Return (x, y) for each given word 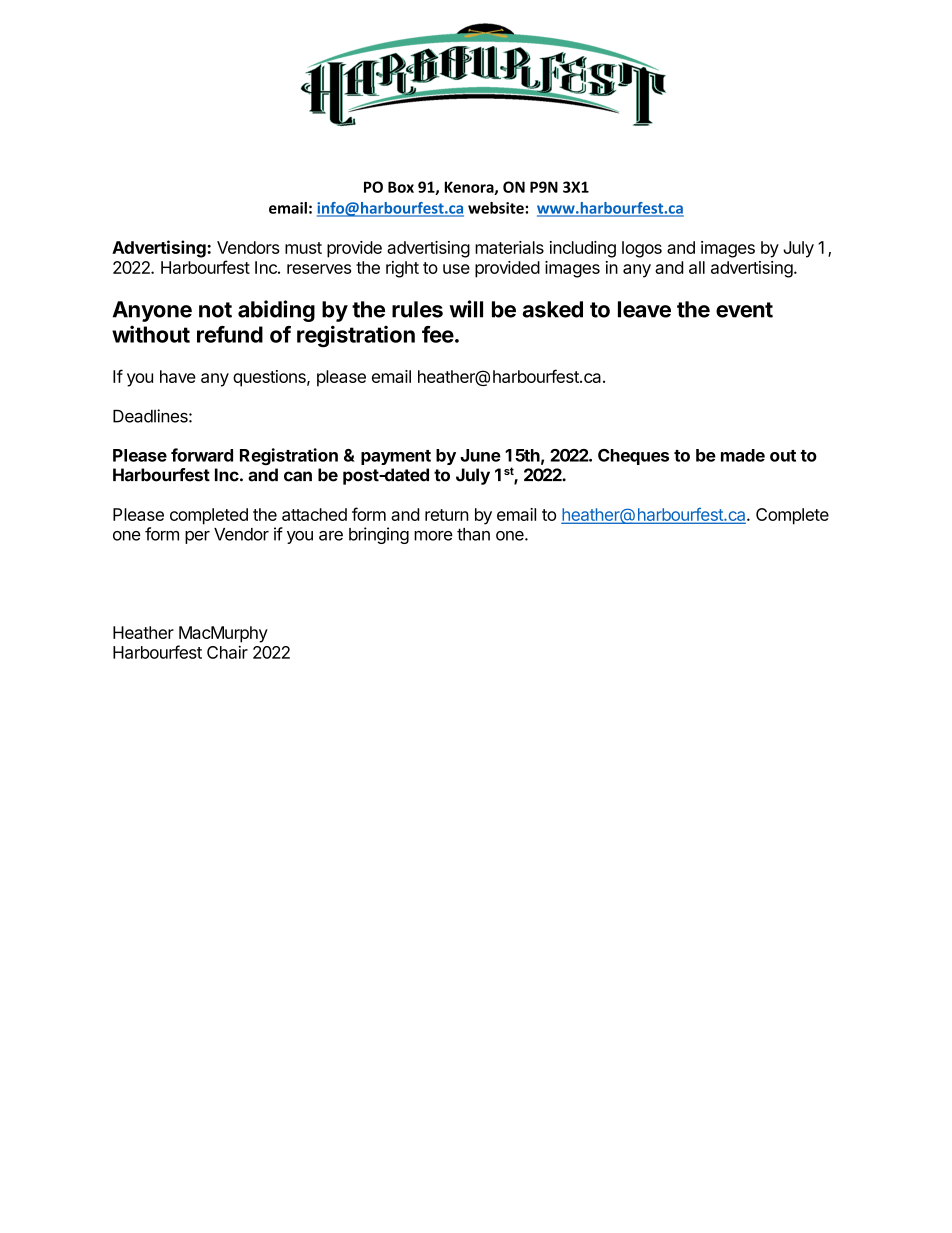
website (497, 208)
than (473, 534)
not (215, 310)
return (447, 515)
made (743, 455)
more (433, 536)
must (303, 248)
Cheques (633, 457)
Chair (227, 652)
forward (202, 455)
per (197, 537)
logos (642, 249)
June (480, 455)
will (466, 309)
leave (644, 309)
